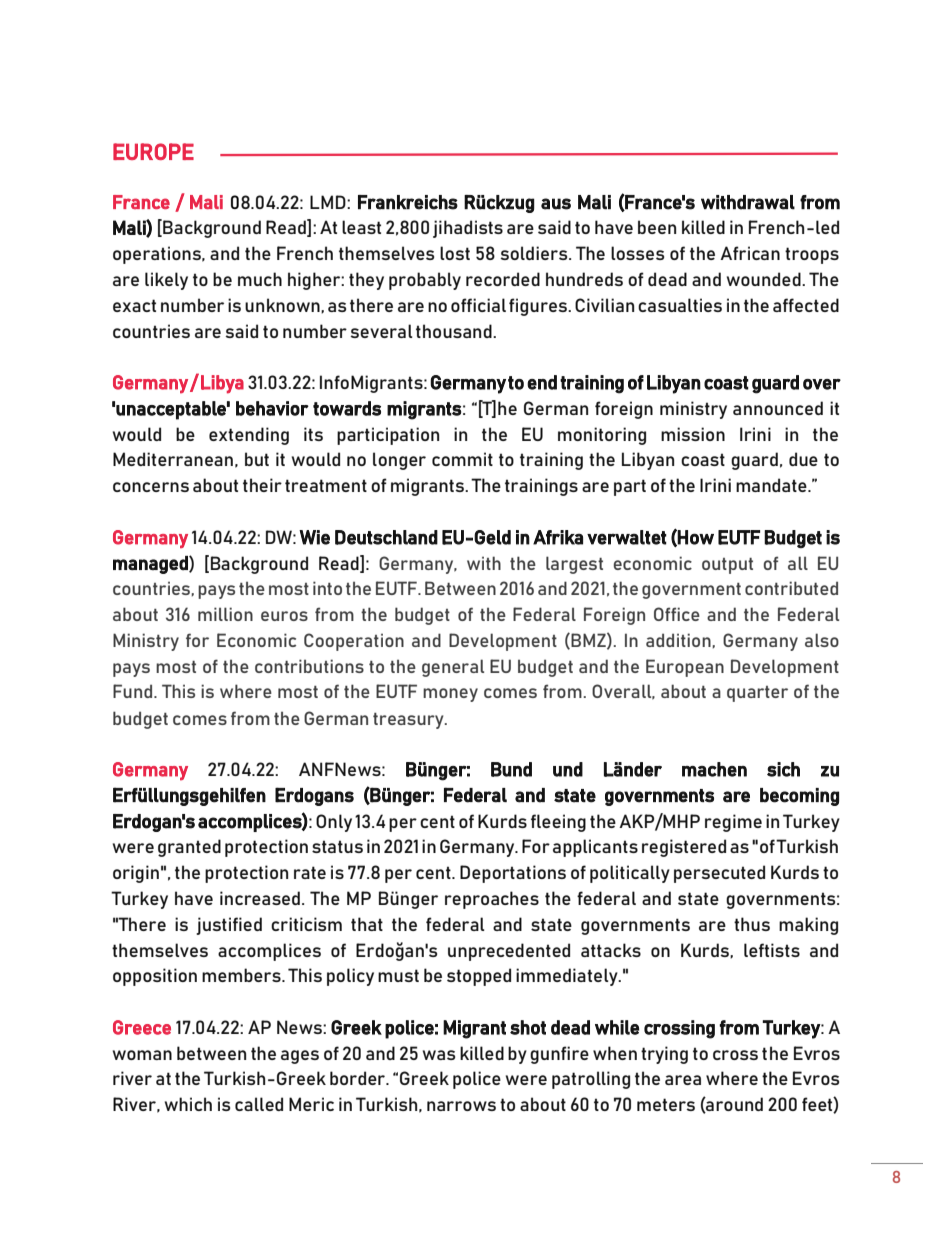 This screenshot has width=952, height=1233. Describe the element at coordinates (134, 691) in the screenshot. I see `Fund` at that location.
